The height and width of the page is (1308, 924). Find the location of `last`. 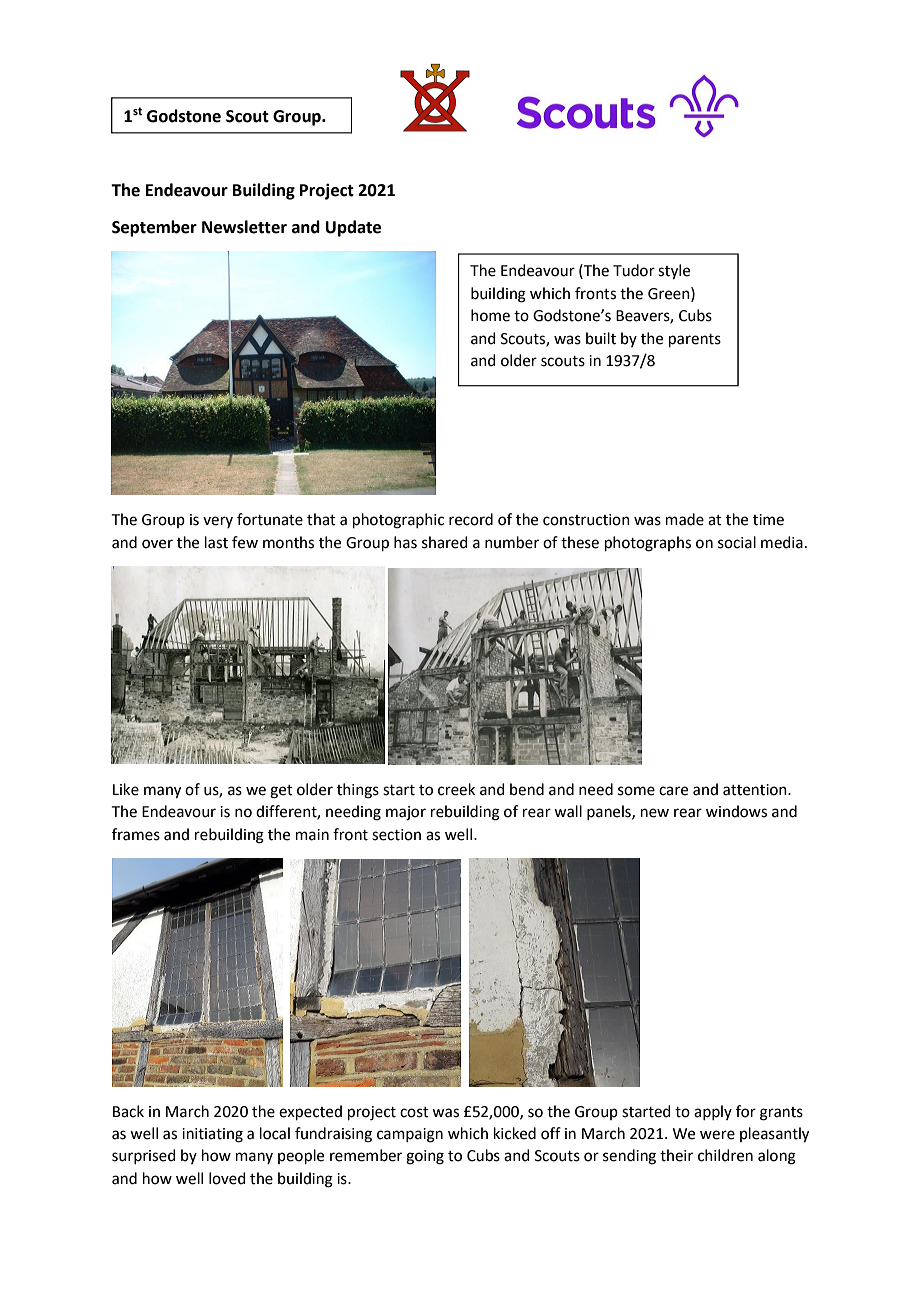

last is located at coordinates (216, 542).
